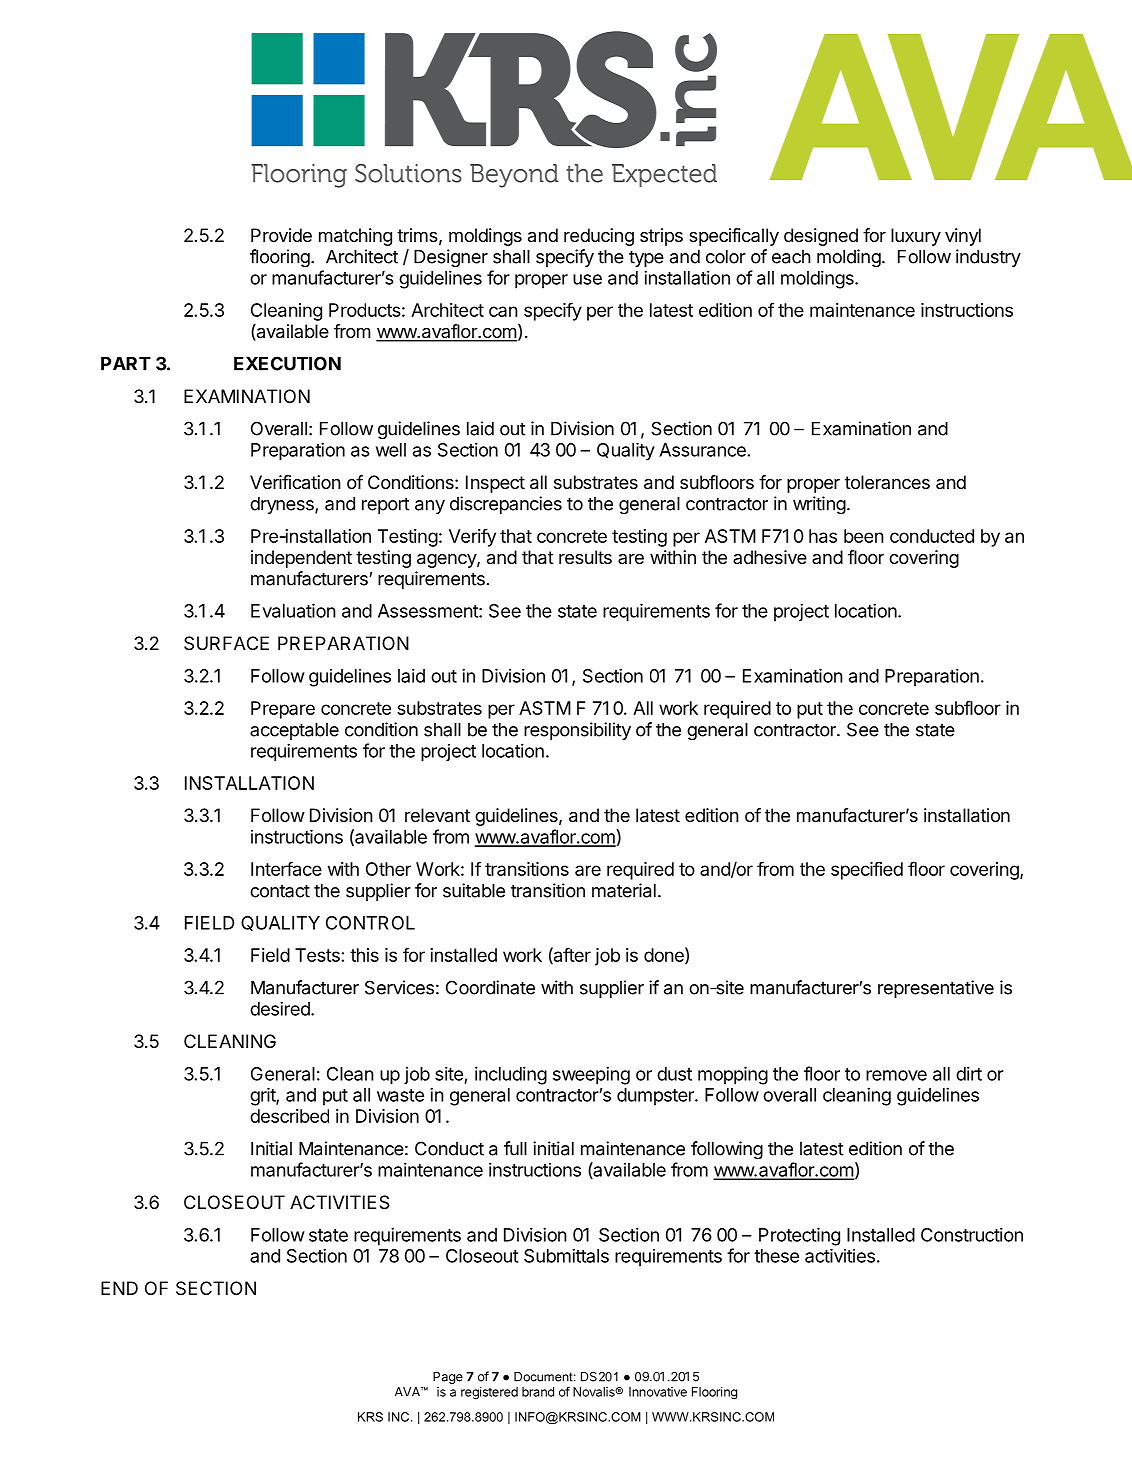 This page has height=1466, width=1132. I want to click on SURFACE, so click(226, 643).
